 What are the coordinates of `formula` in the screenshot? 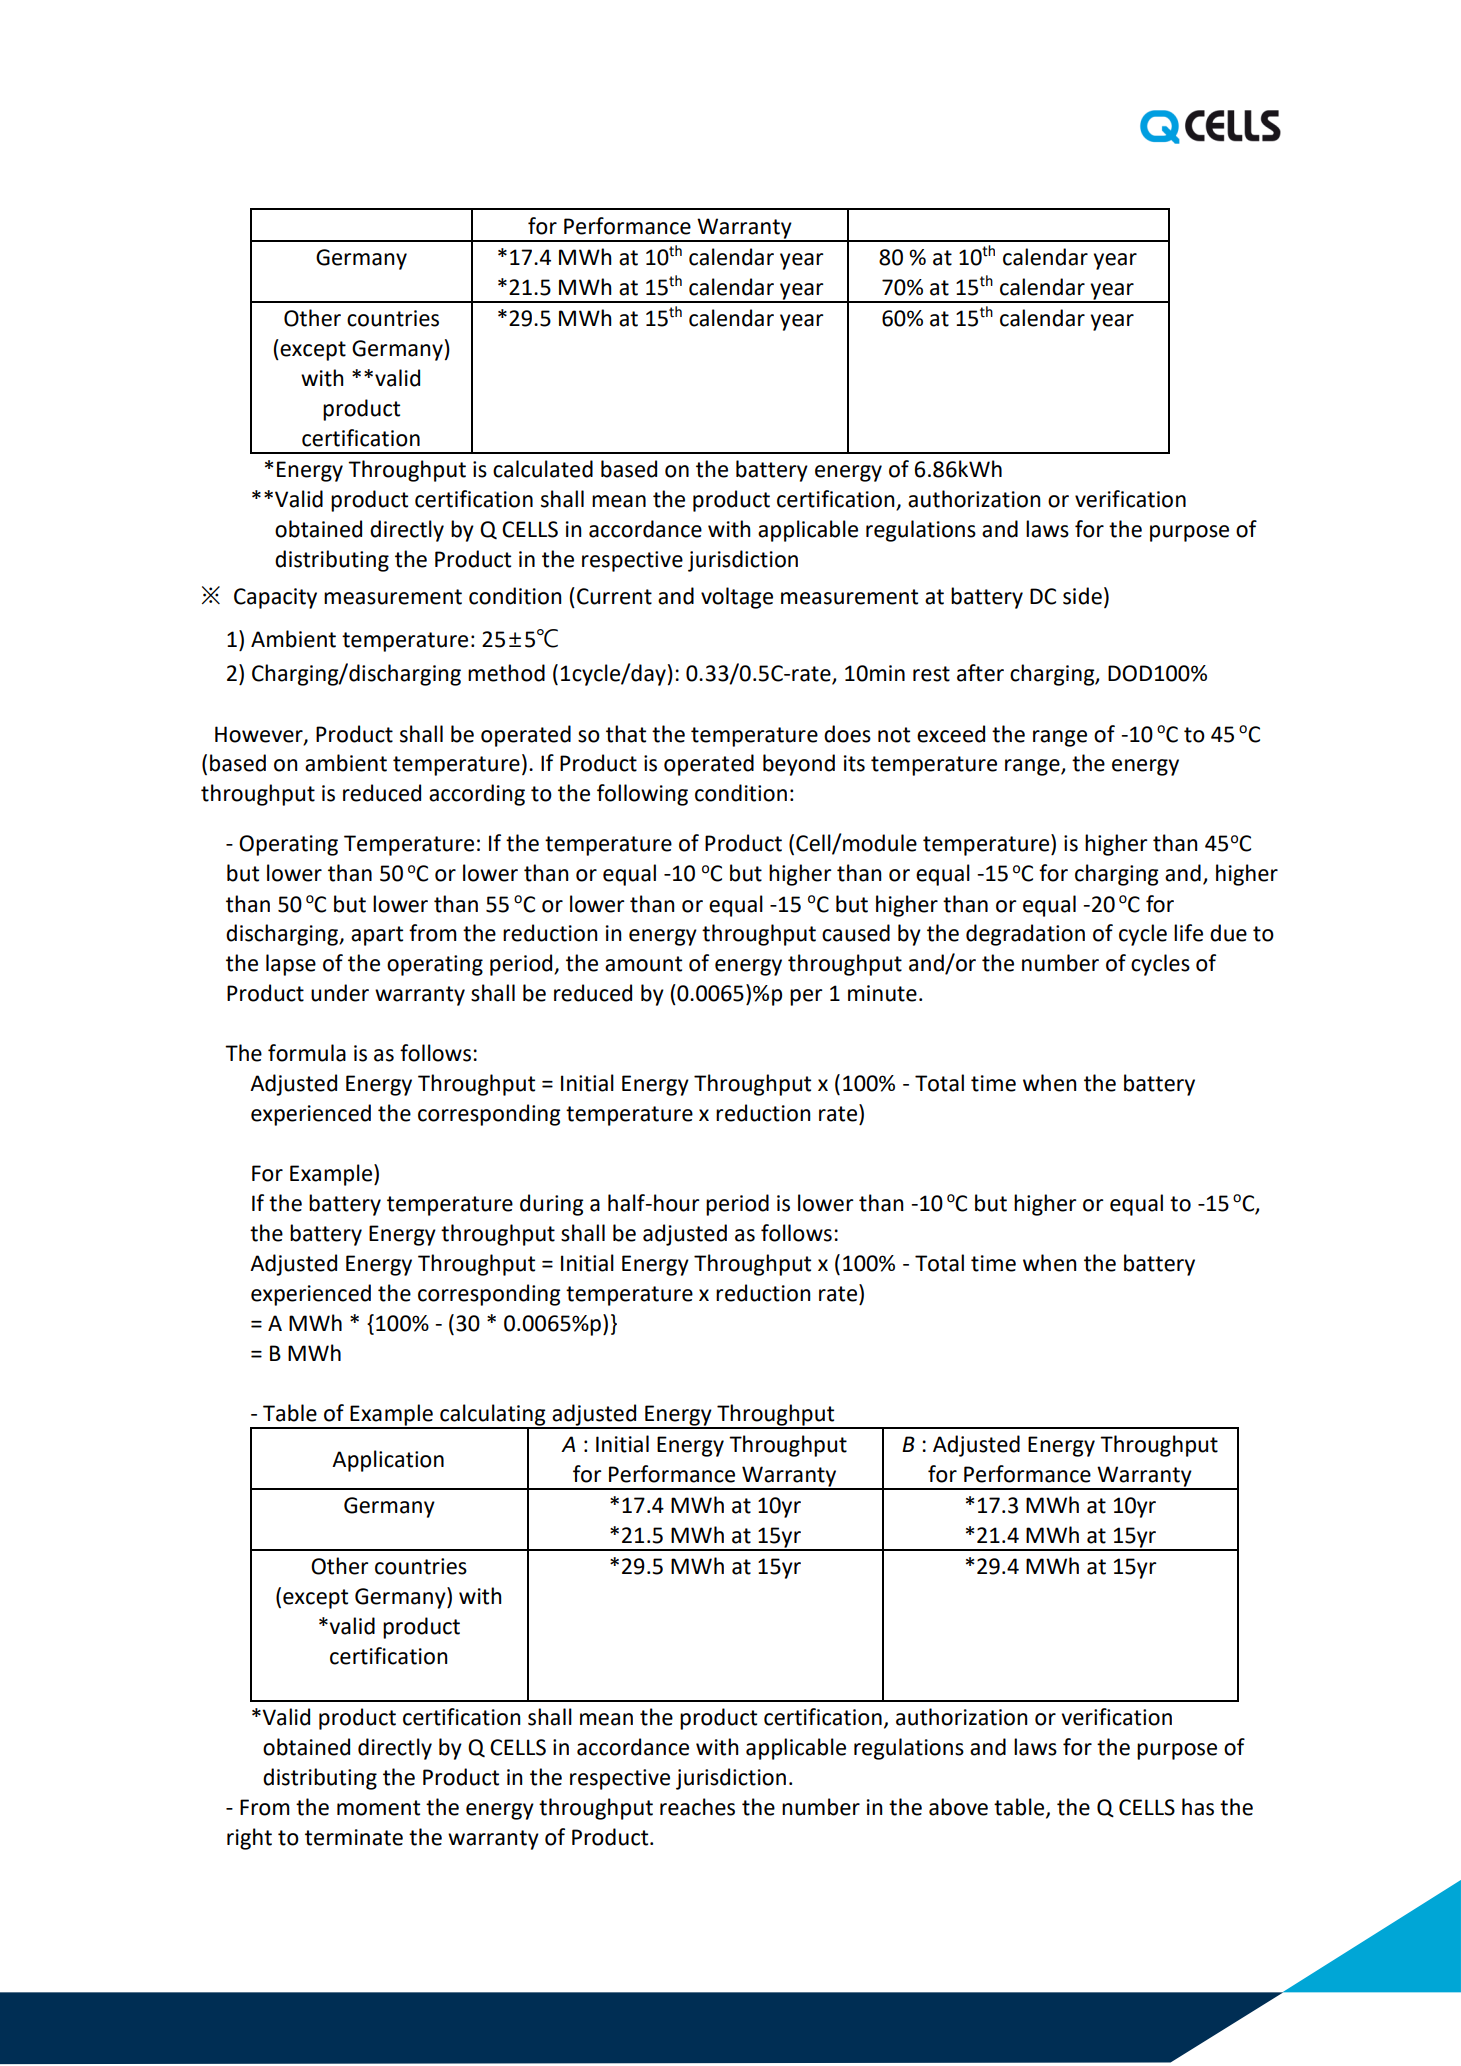 It's located at (307, 1053).
